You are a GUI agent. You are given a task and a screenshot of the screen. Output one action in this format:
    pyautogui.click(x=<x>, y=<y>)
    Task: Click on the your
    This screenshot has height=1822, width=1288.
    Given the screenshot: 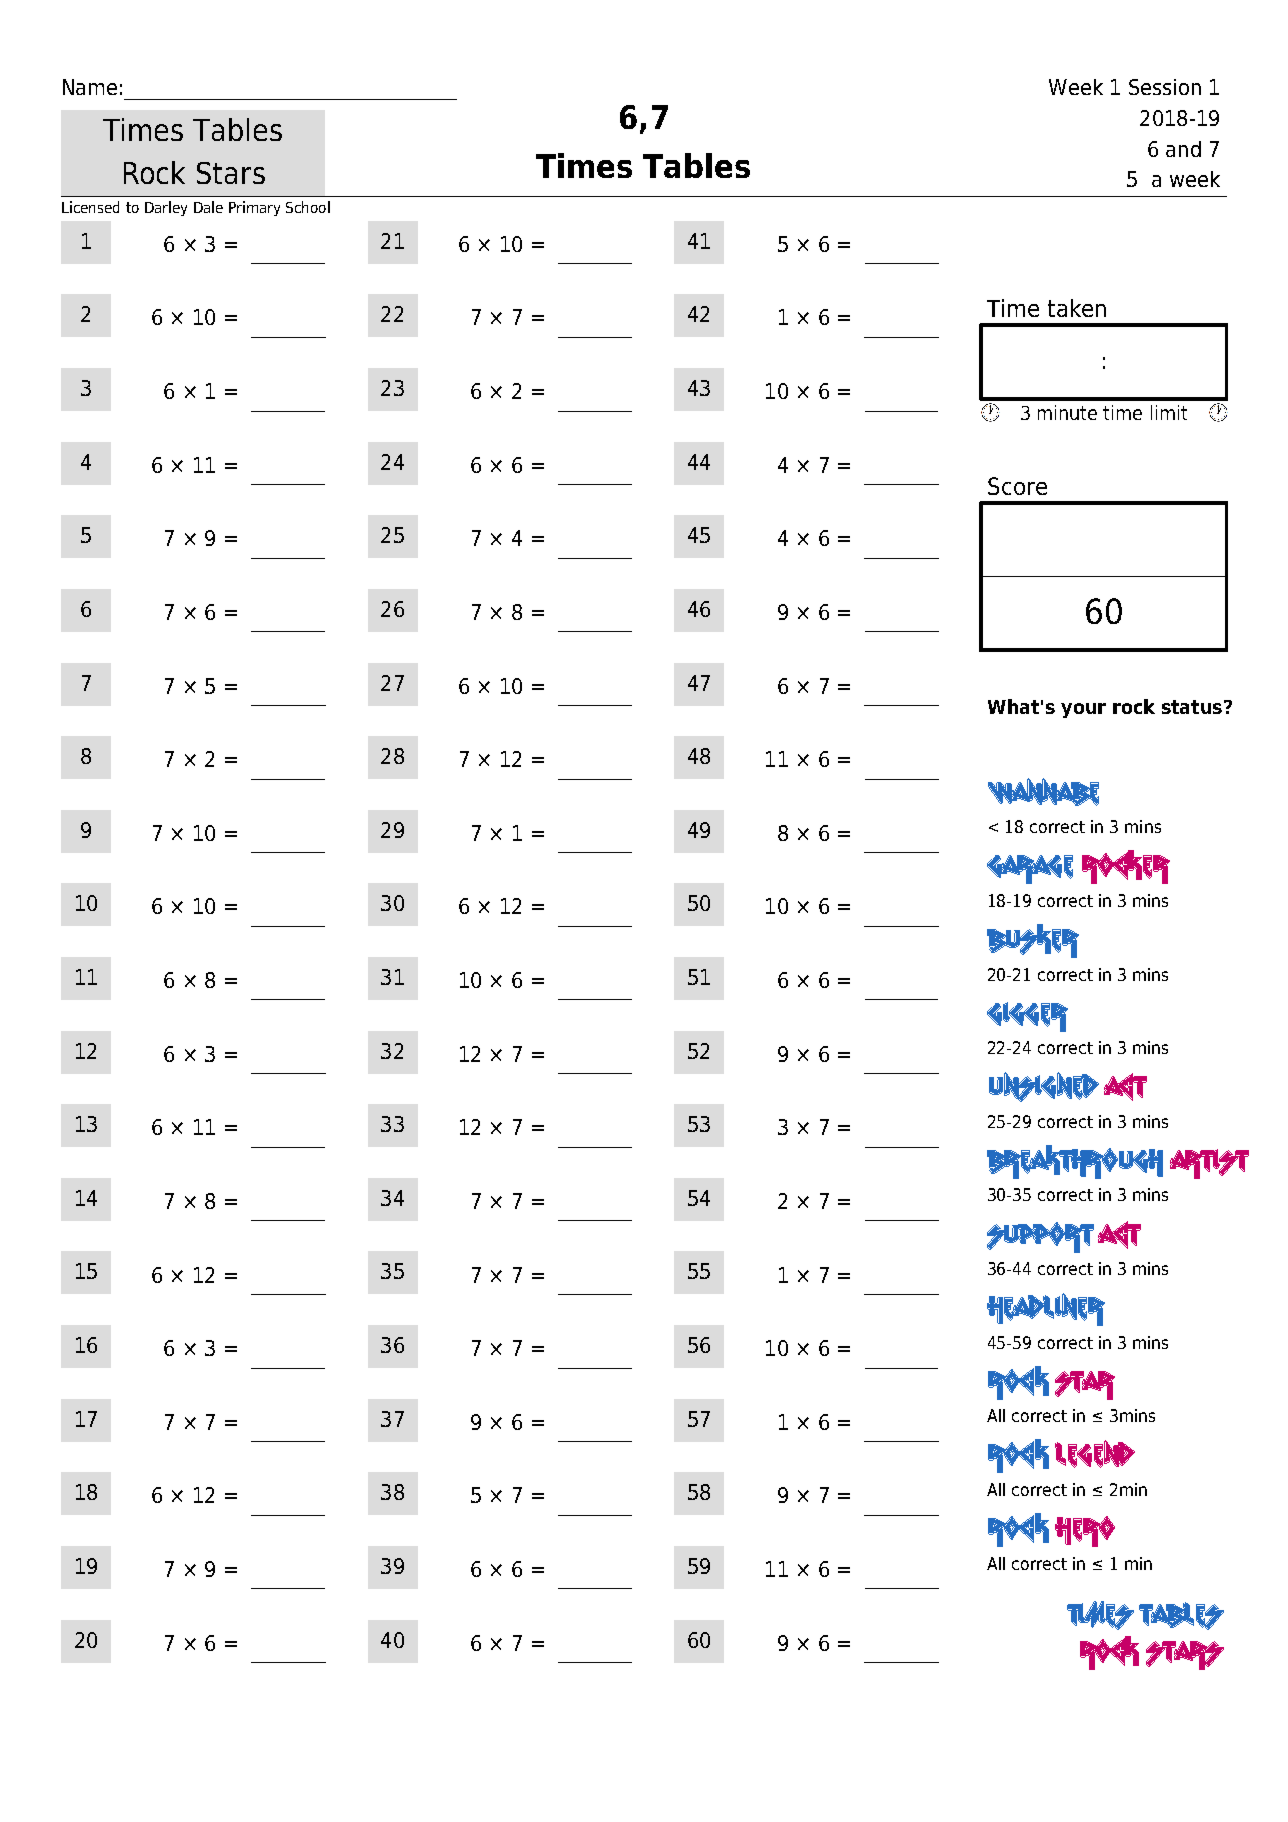 What is the action you would take?
    pyautogui.click(x=1083, y=710)
